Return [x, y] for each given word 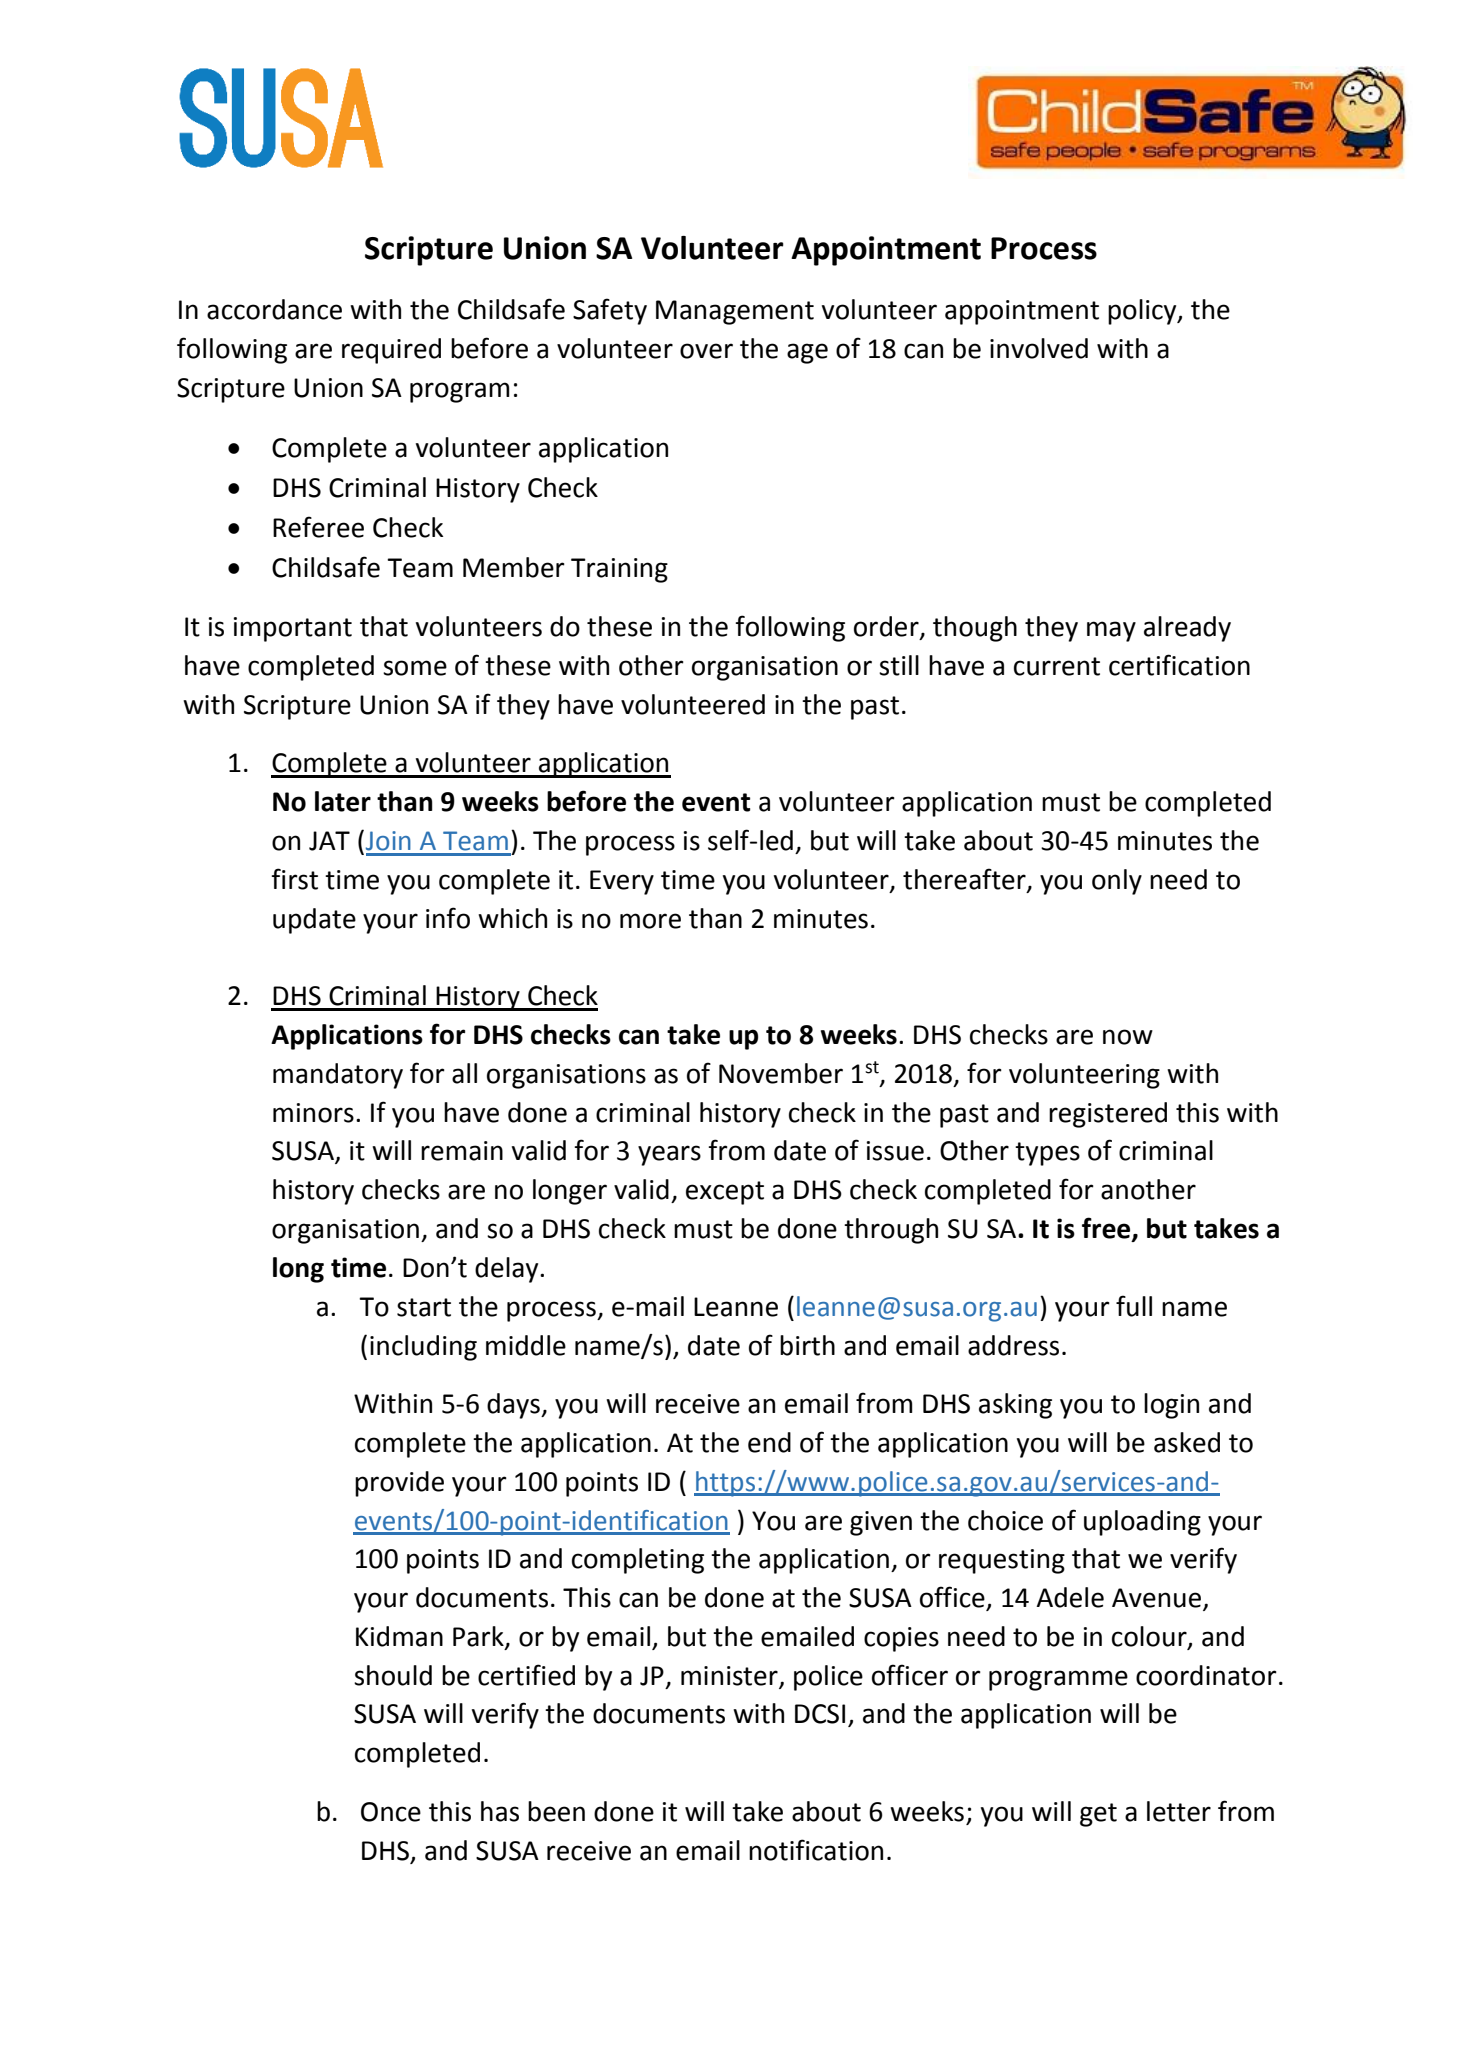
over [706, 351]
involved [1039, 348]
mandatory [338, 1076]
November [781, 1073]
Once [391, 1812]
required [391, 351]
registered [1108, 1115]
